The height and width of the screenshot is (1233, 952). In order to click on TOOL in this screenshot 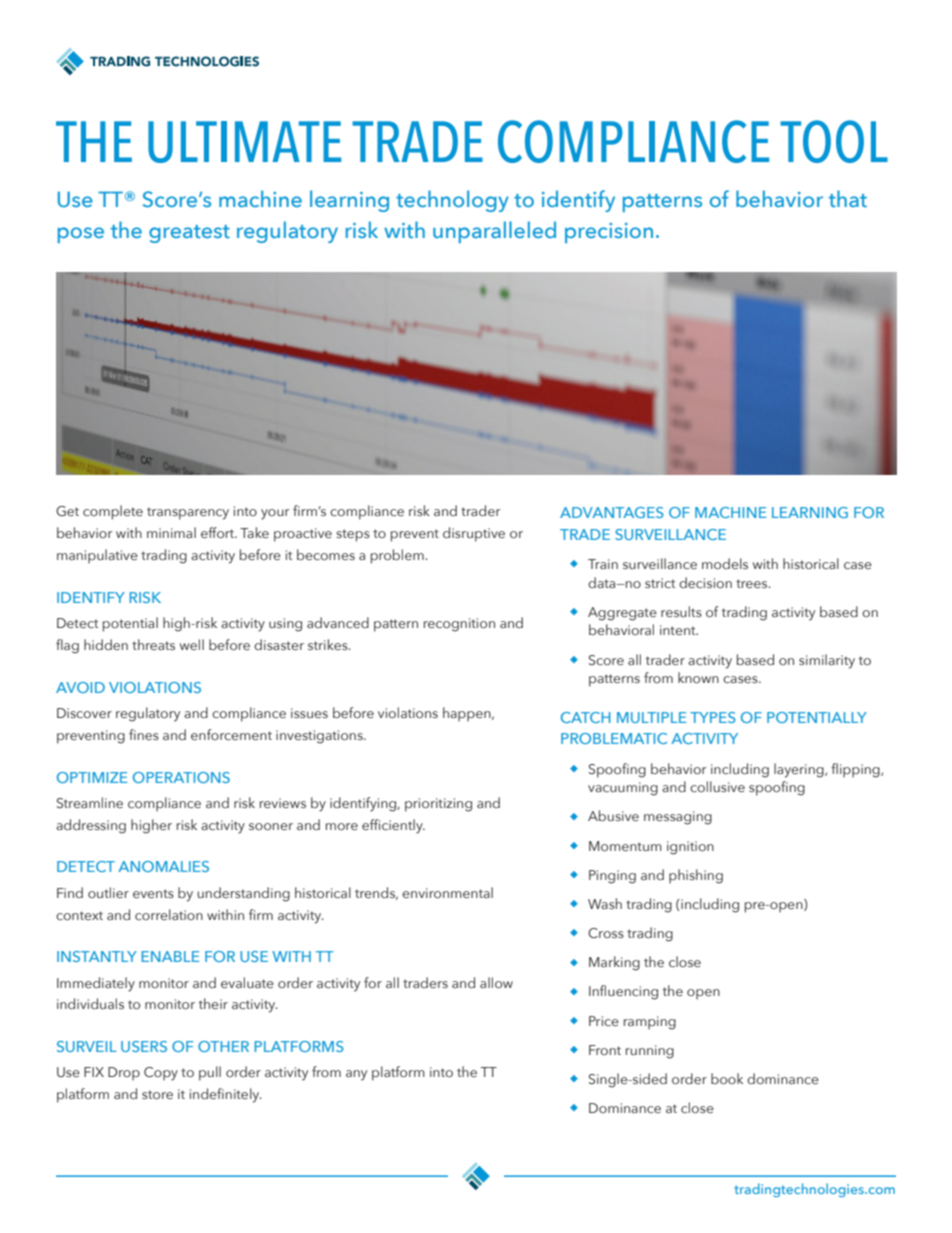, I will do `click(834, 141)`.
